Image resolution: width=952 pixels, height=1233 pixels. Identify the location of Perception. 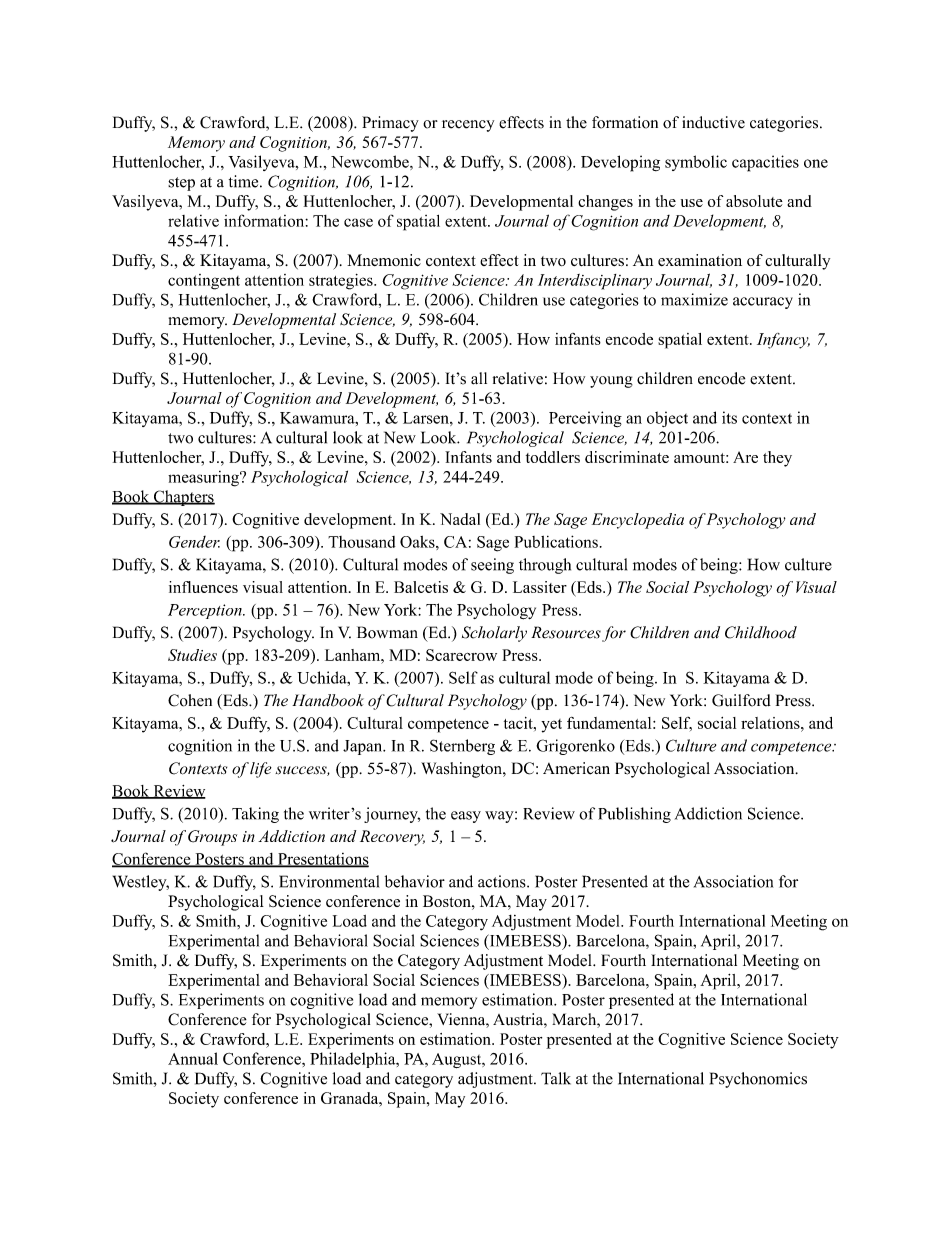
(206, 611).
